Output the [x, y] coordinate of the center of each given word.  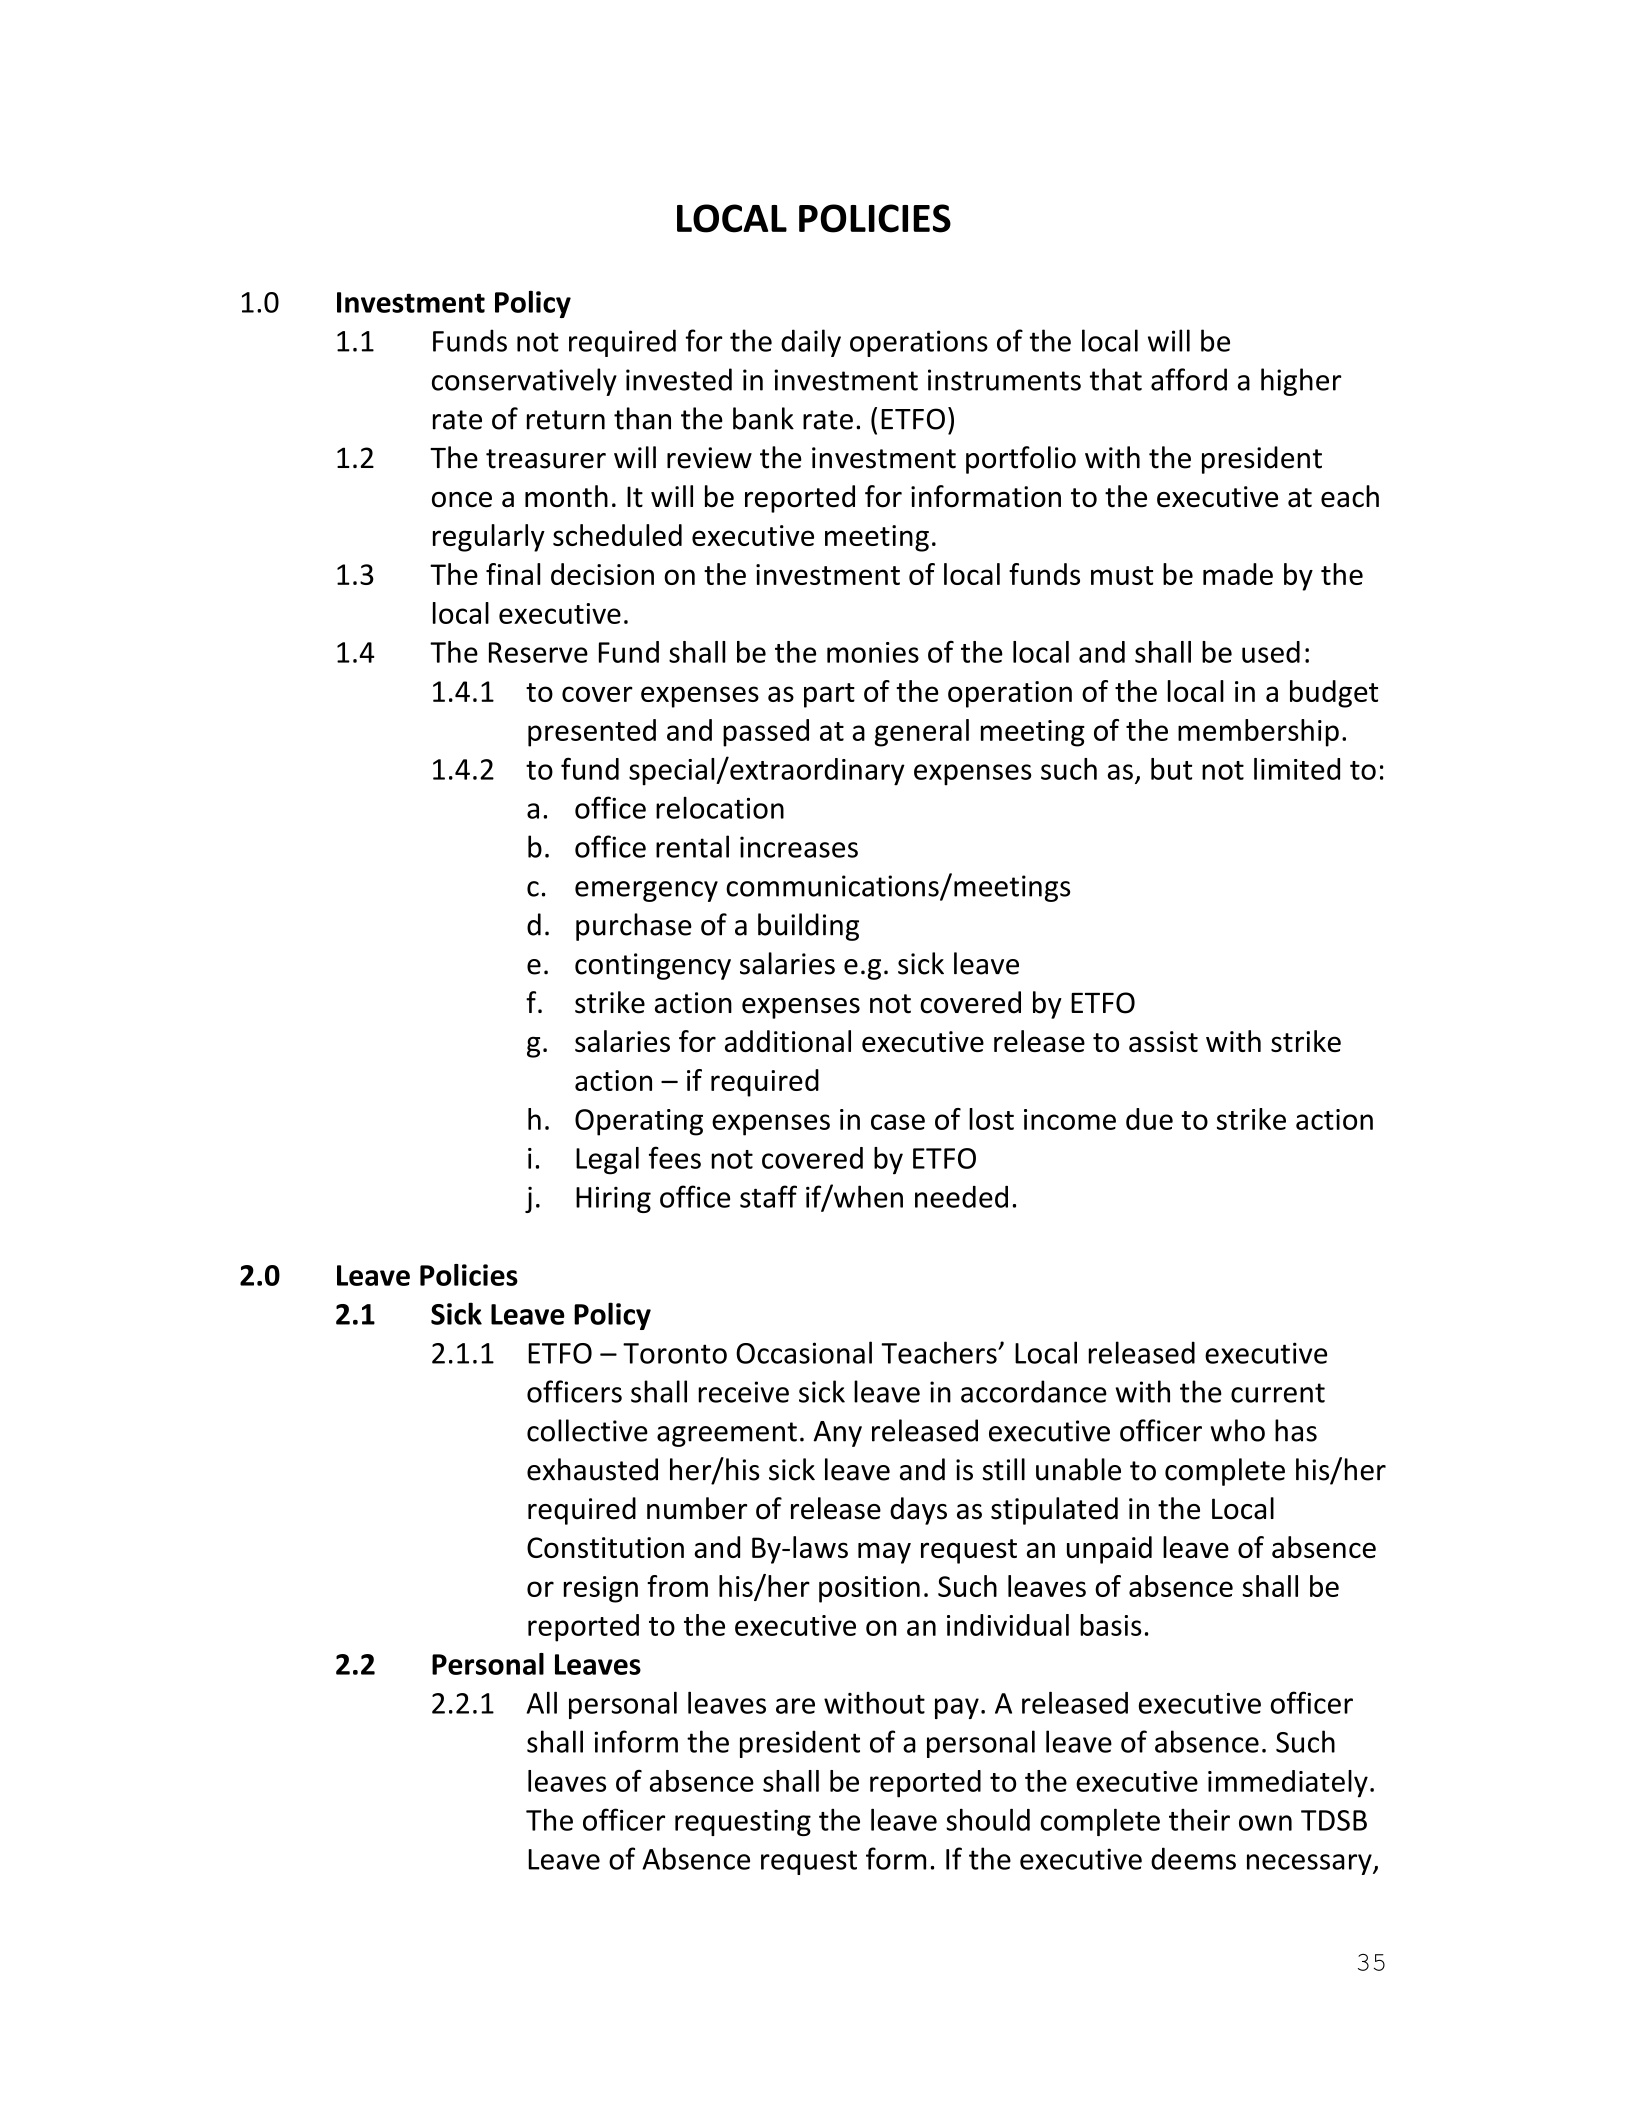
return [566, 420]
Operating [639, 1122]
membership [1258, 733]
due [1149, 1119]
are [795, 1706]
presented [592, 733]
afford [1189, 379]
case [898, 1122]
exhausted [592, 1469]
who [1238, 1430]
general [921, 733]
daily [811, 343]
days [918, 1511]
